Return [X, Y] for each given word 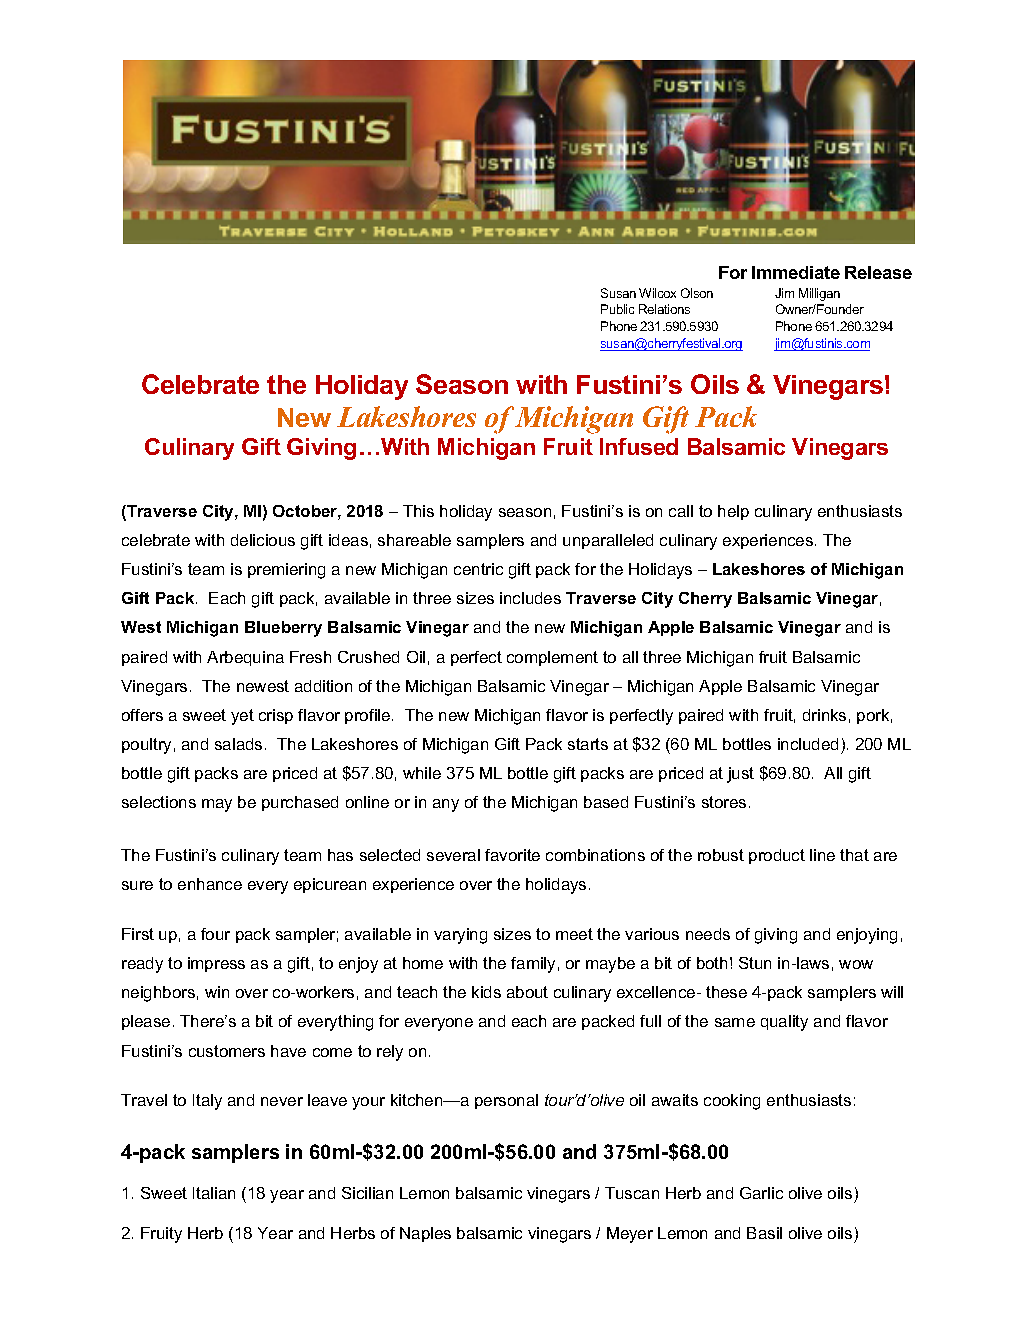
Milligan [819, 294]
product [777, 856]
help [733, 512]
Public [617, 309]
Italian [214, 1193]
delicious [263, 540]
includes [530, 598]
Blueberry [283, 629]
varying [460, 936]
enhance [210, 884]
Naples [425, 1234]
